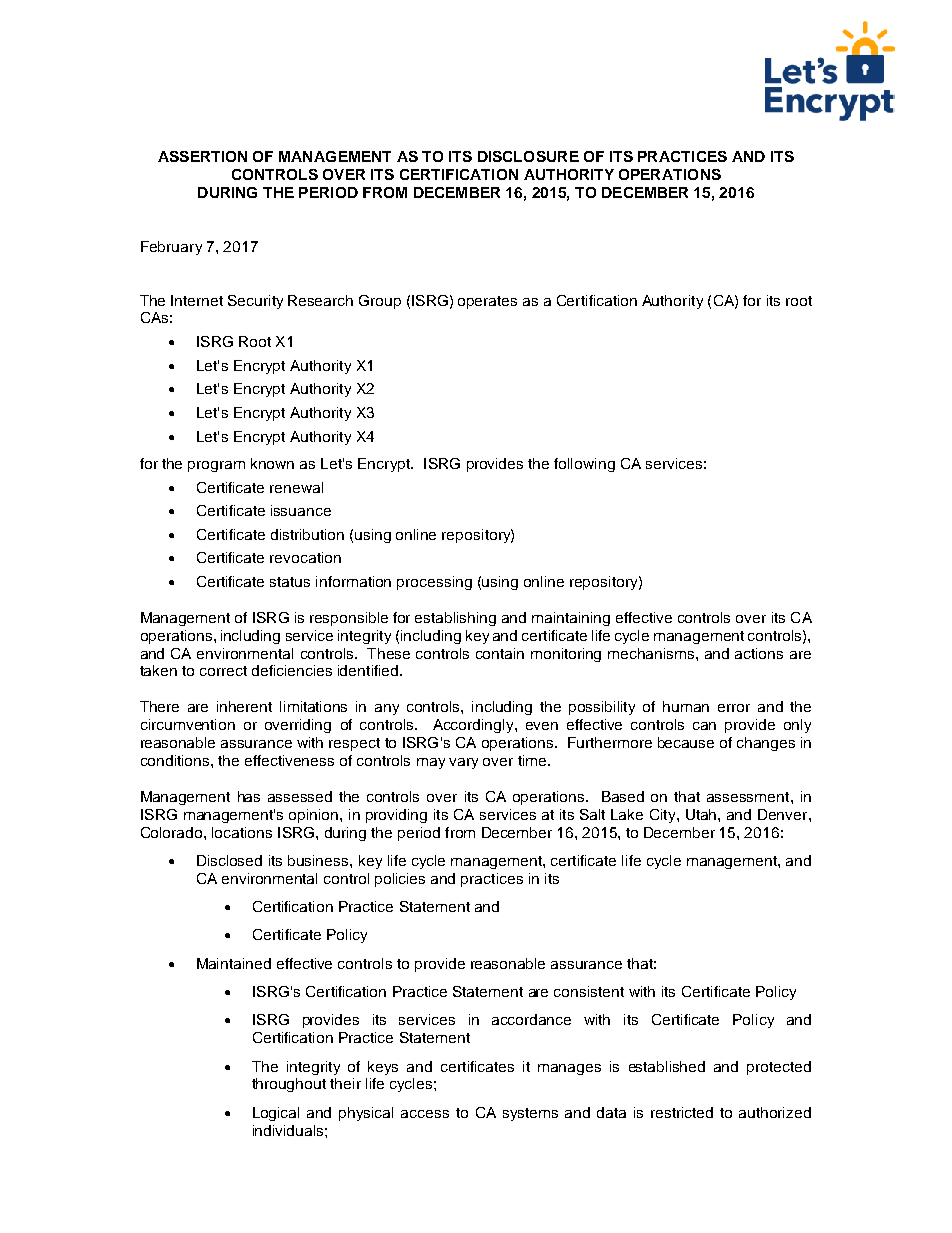  Describe the element at coordinates (289, 1085) in the document. I see `throughout` at that location.
